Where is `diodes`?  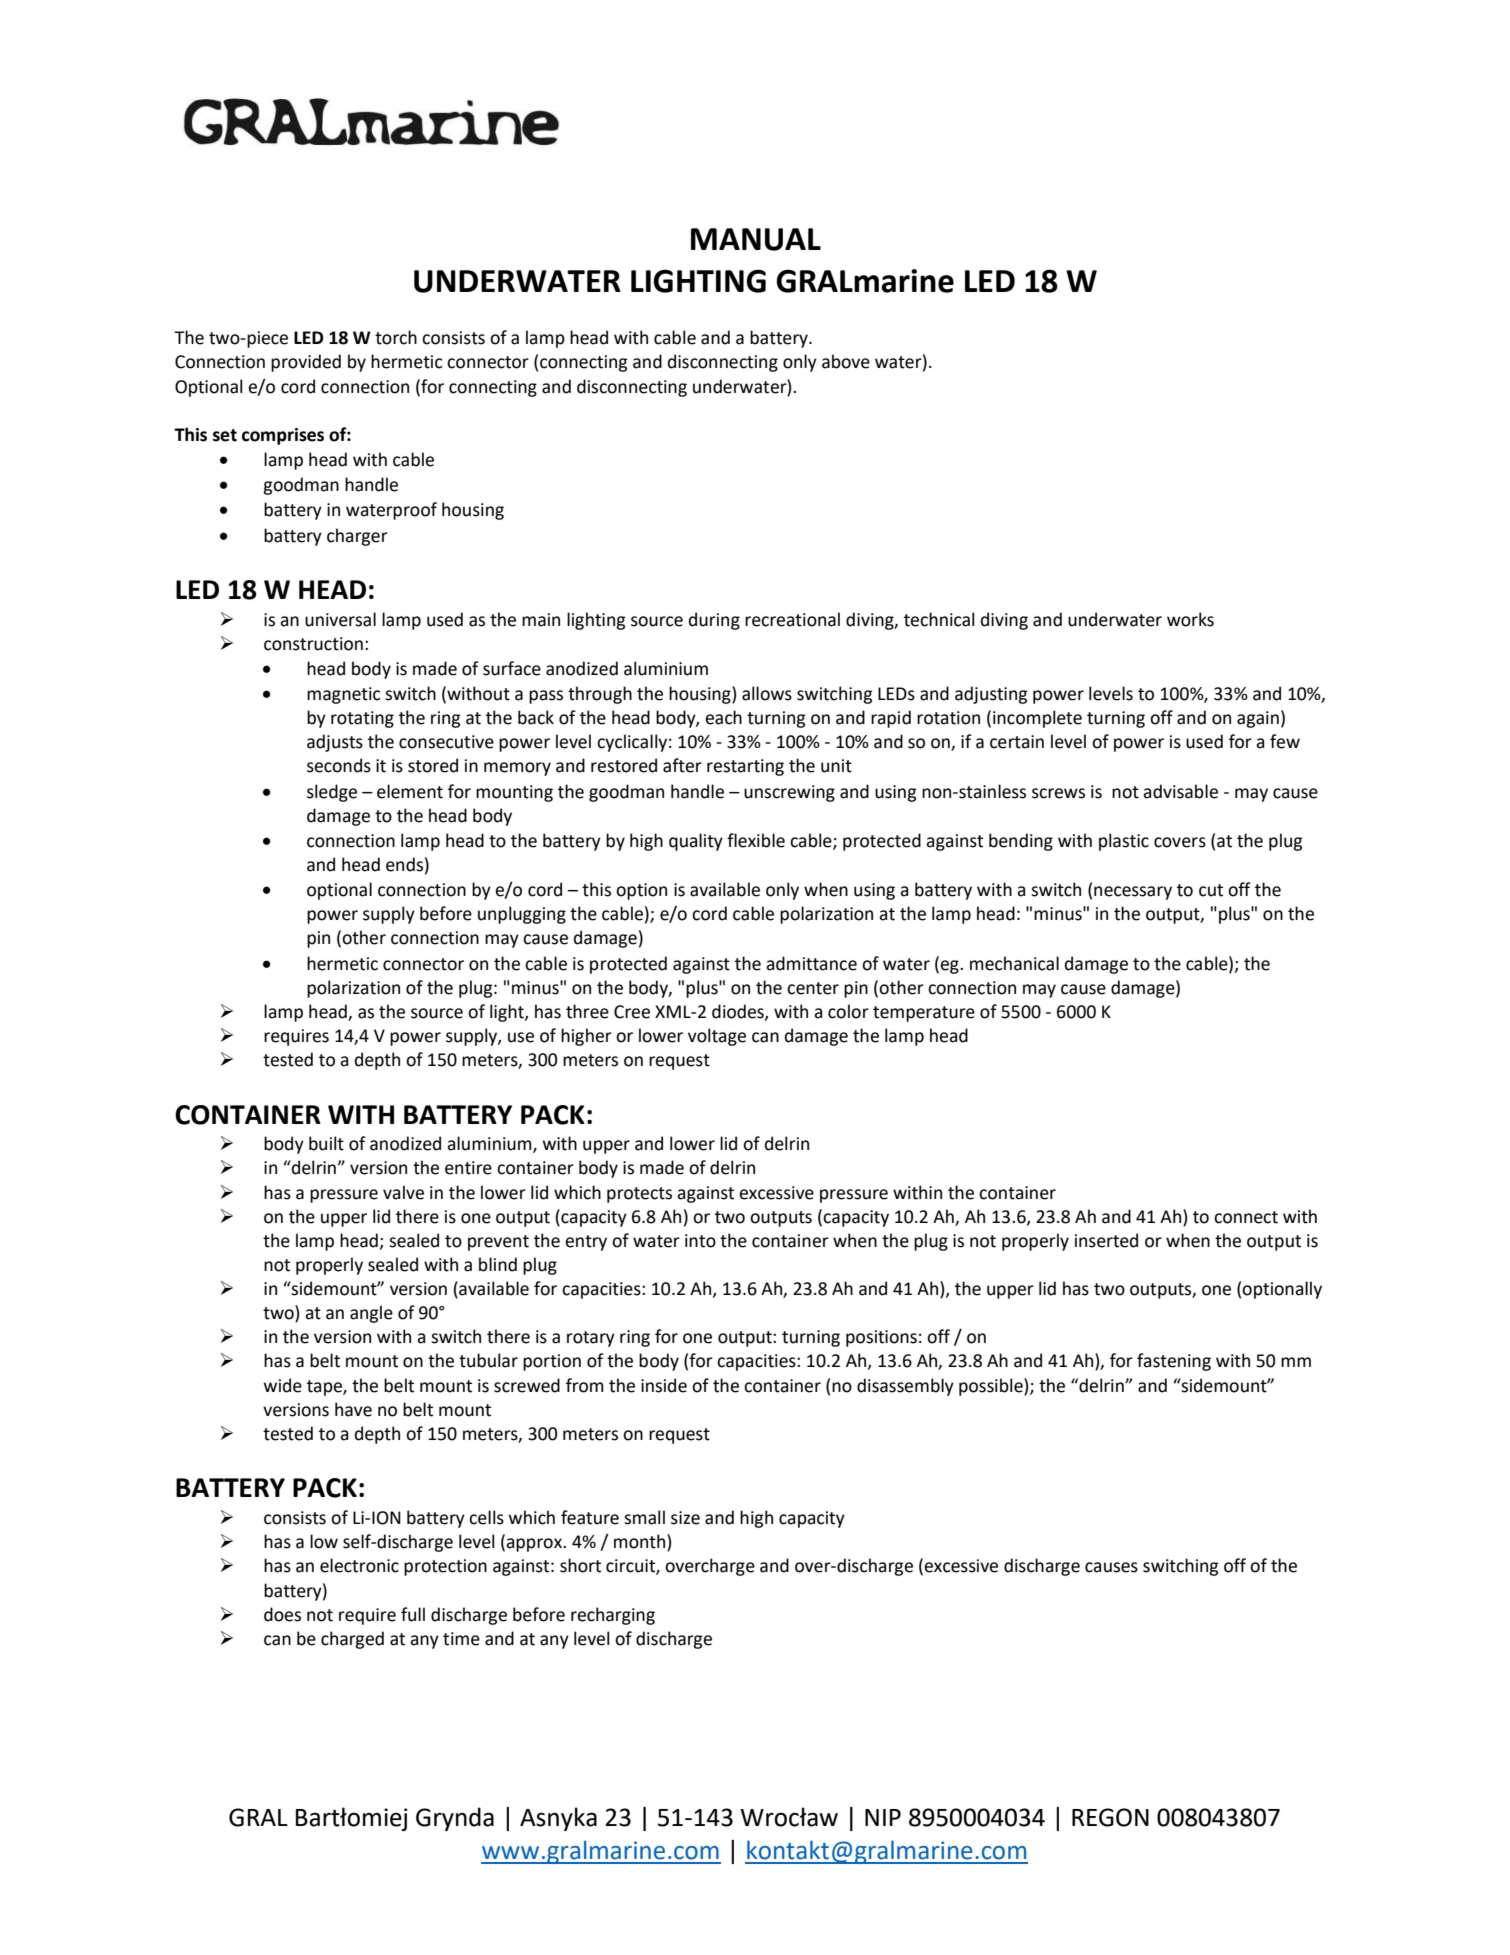 diodes is located at coordinates (739, 1012).
